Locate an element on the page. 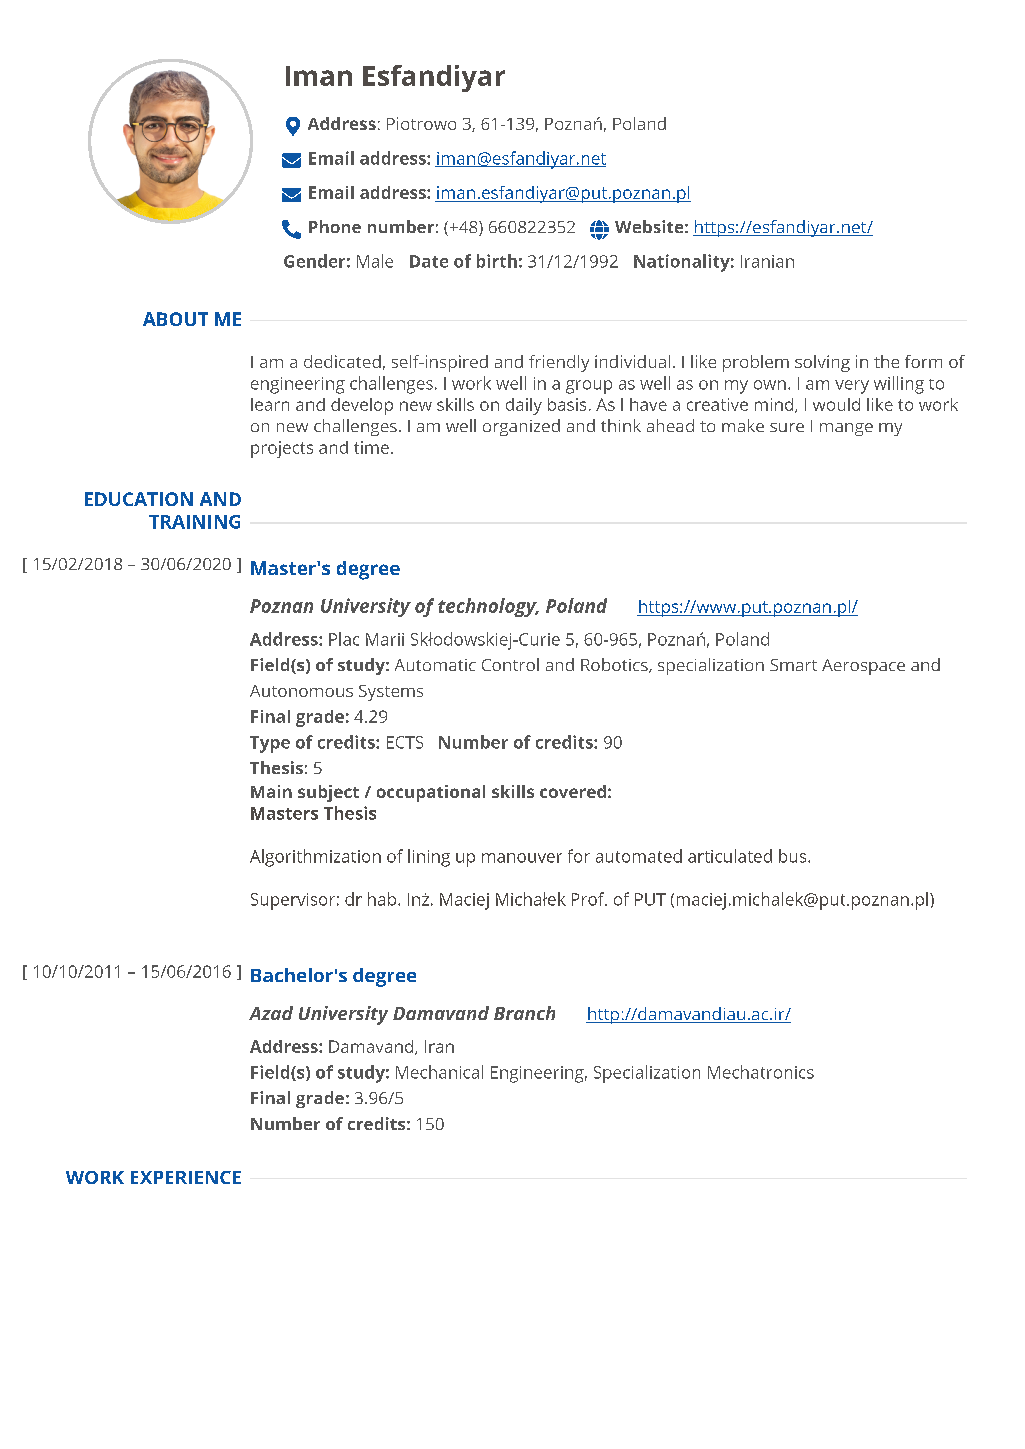  solving is located at coordinates (822, 363).
